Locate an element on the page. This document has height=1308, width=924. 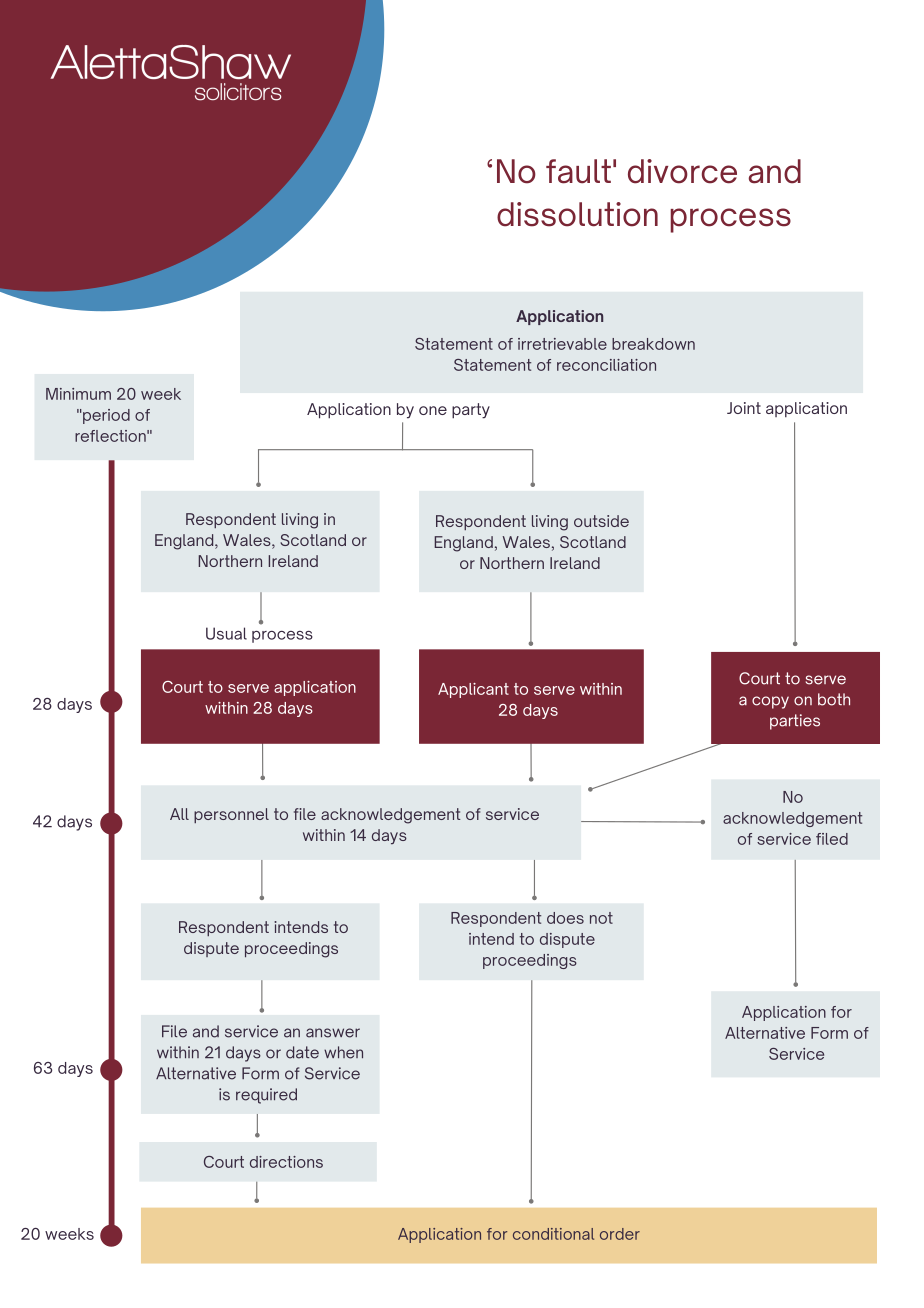
directions is located at coordinates (286, 1162).
